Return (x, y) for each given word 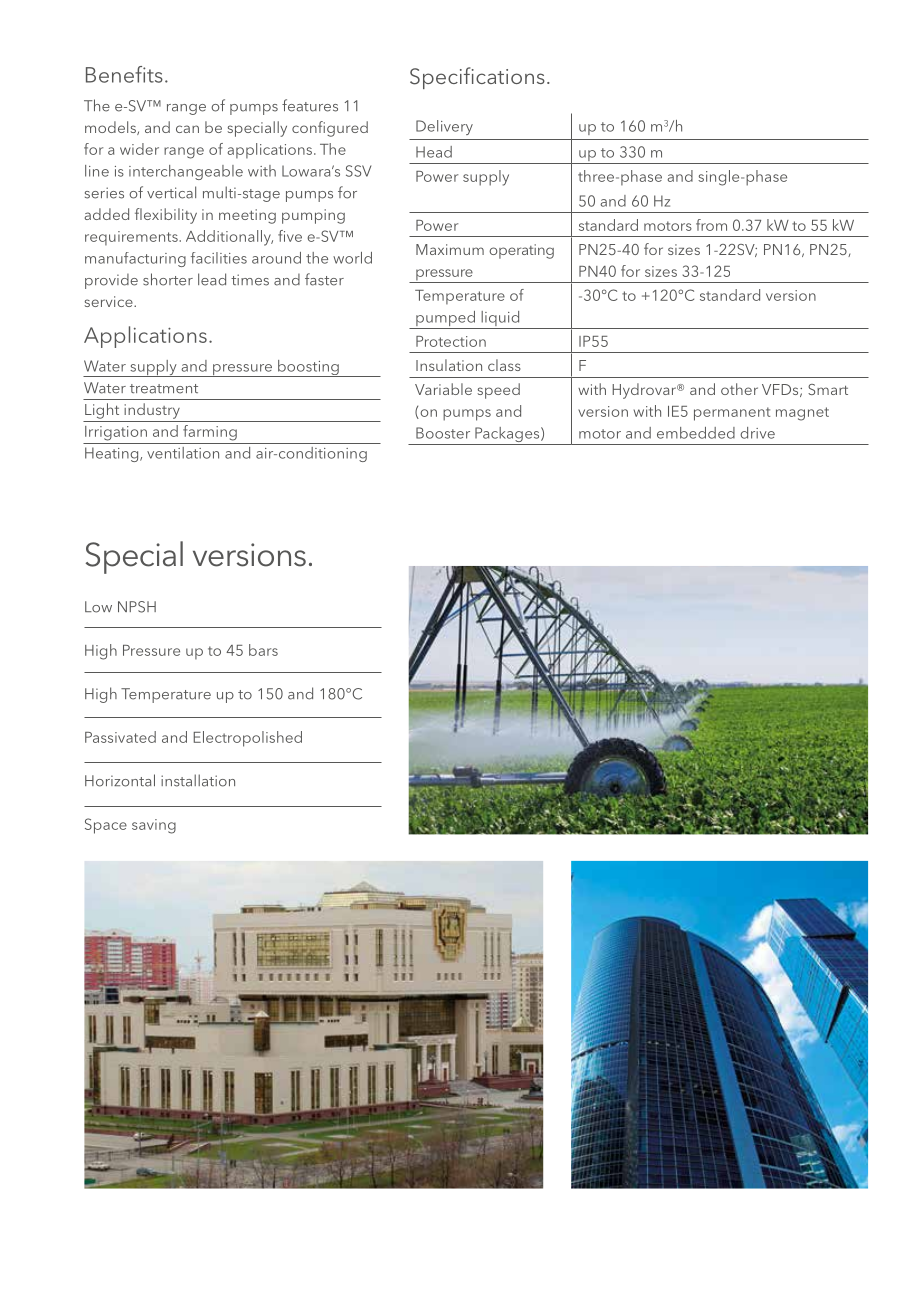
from (711, 225)
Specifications (477, 78)
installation (198, 780)
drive (757, 433)
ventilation (183, 453)
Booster (443, 433)
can (187, 129)
